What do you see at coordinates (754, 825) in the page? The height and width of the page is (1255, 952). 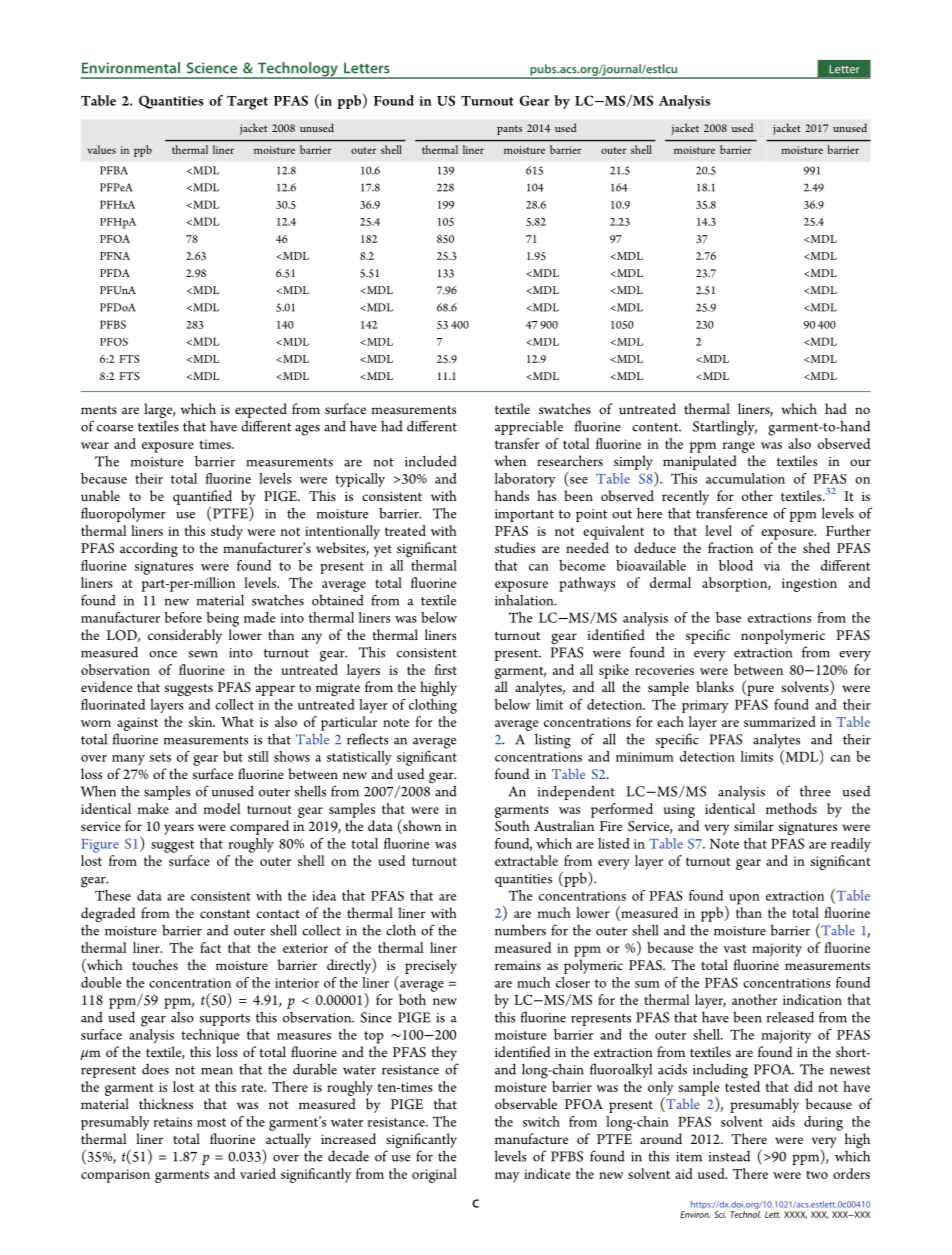 I see `similar` at bounding box center [754, 825].
